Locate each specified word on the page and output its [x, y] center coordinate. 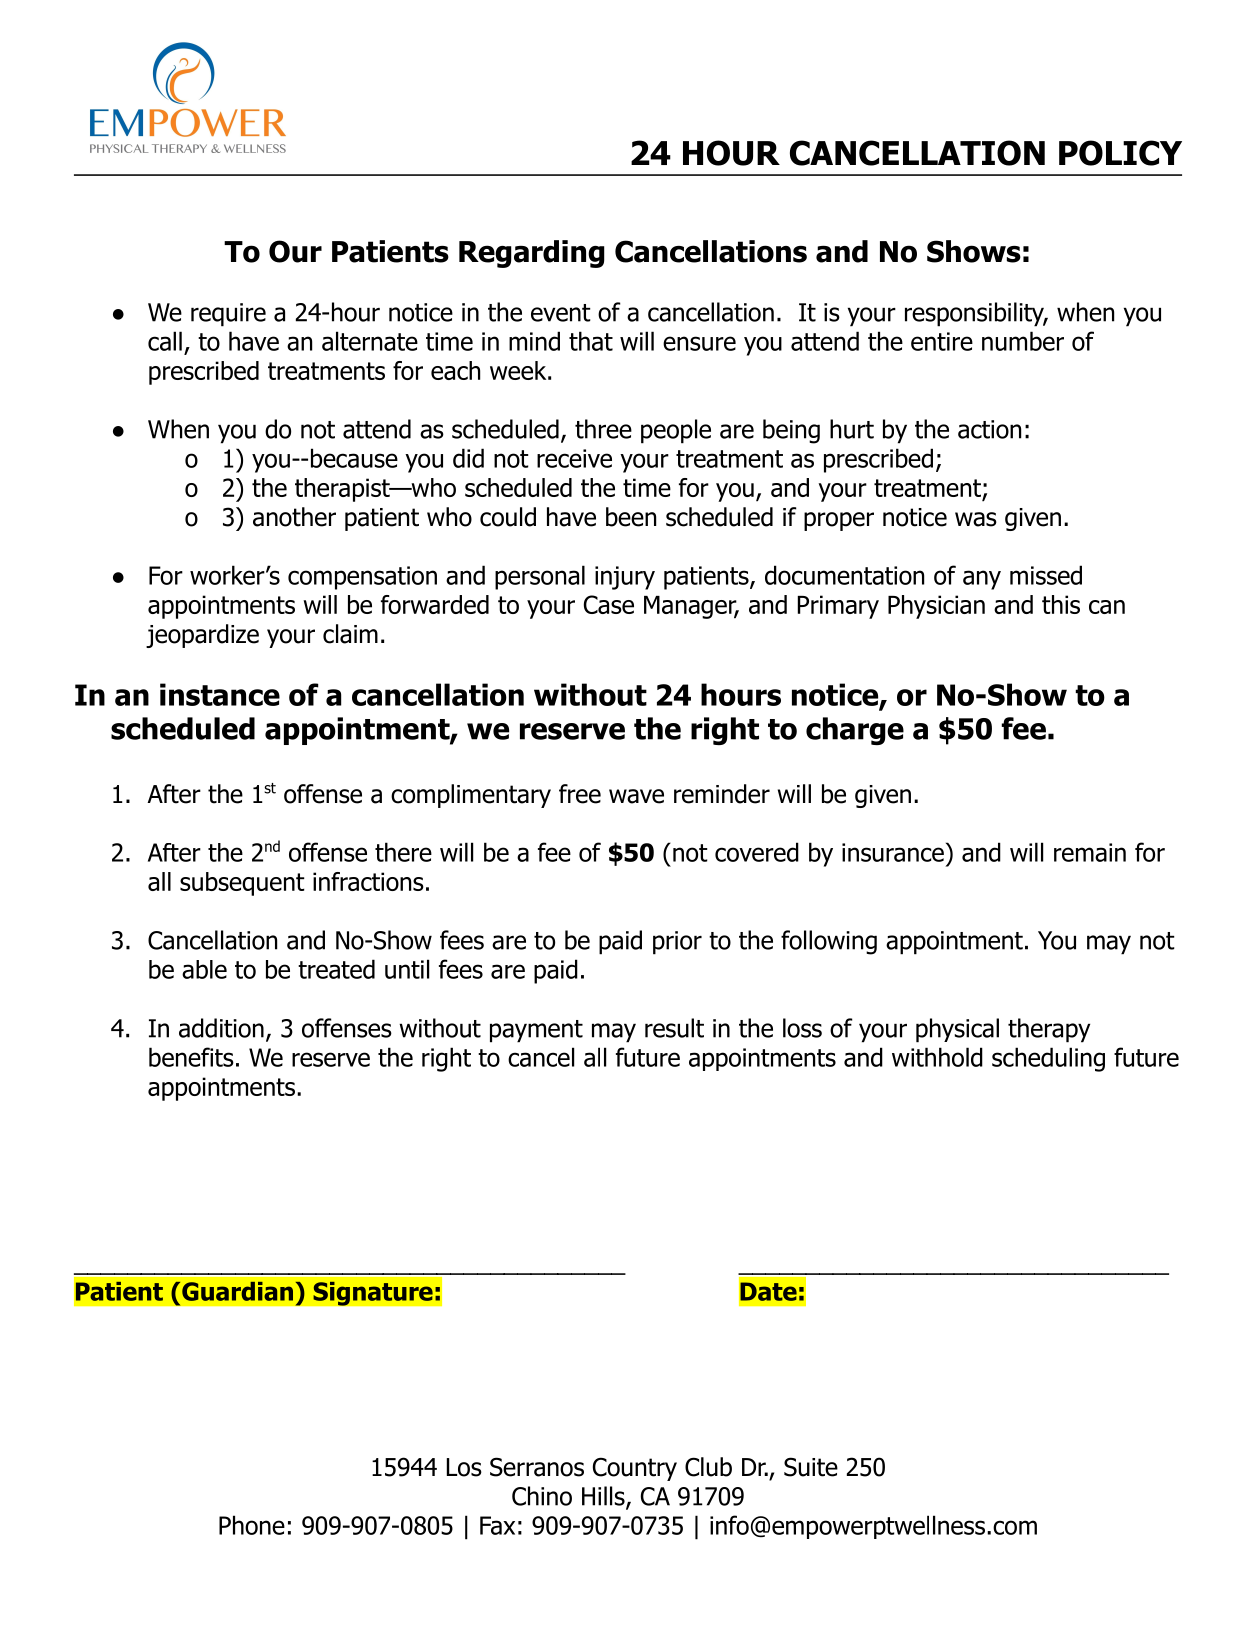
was [976, 519]
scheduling [1048, 1059]
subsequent [242, 884]
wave [636, 796]
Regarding [532, 254]
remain [1090, 852]
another [294, 517]
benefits [191, 1057]
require [228, 315]
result [674, 1028]
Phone [252, 1525]
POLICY [1120, 153]
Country [635, 1469]
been [631, 517]
